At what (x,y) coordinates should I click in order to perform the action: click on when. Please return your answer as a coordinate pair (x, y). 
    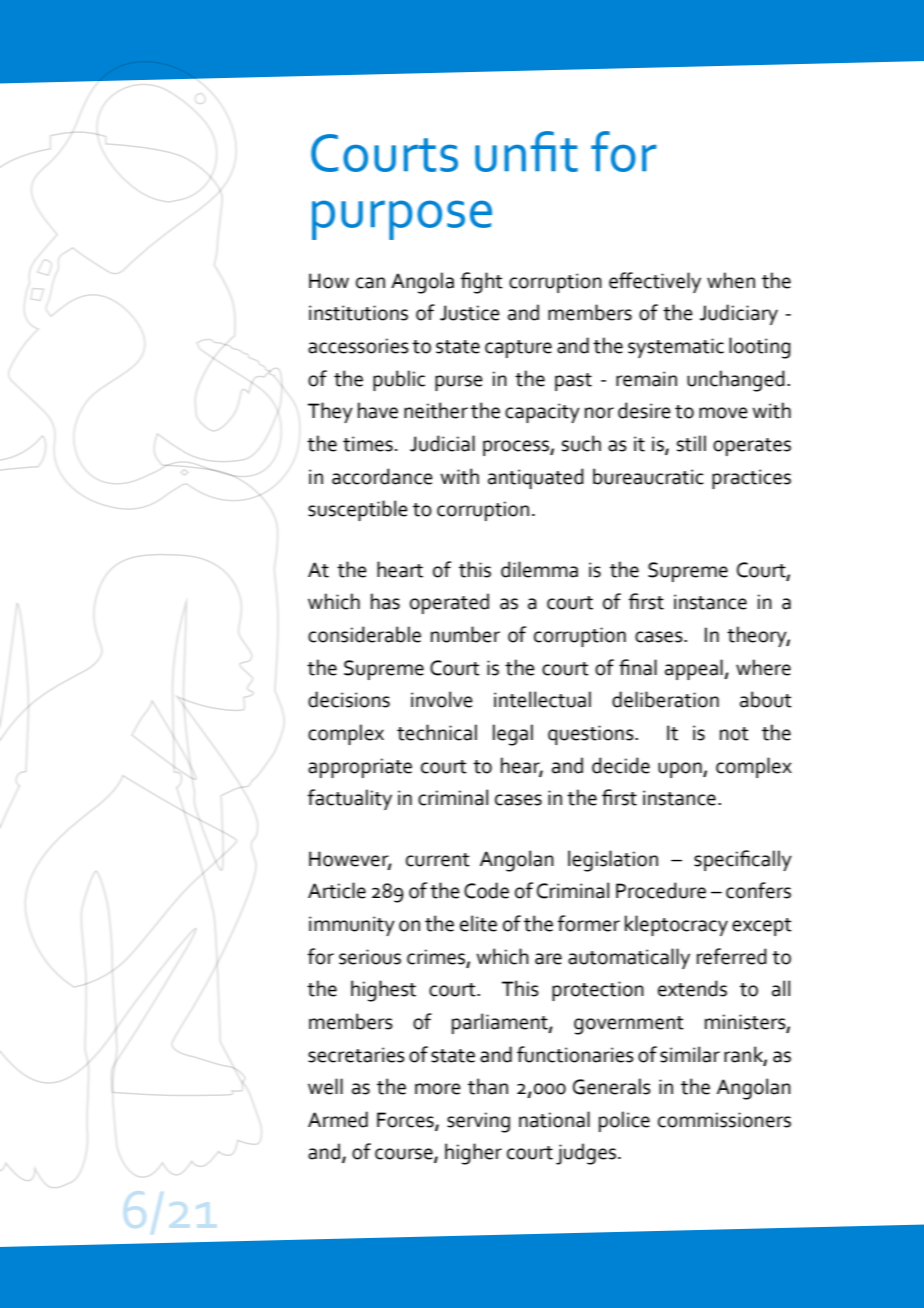
    Looking at the image, I should click on (731, 280).
